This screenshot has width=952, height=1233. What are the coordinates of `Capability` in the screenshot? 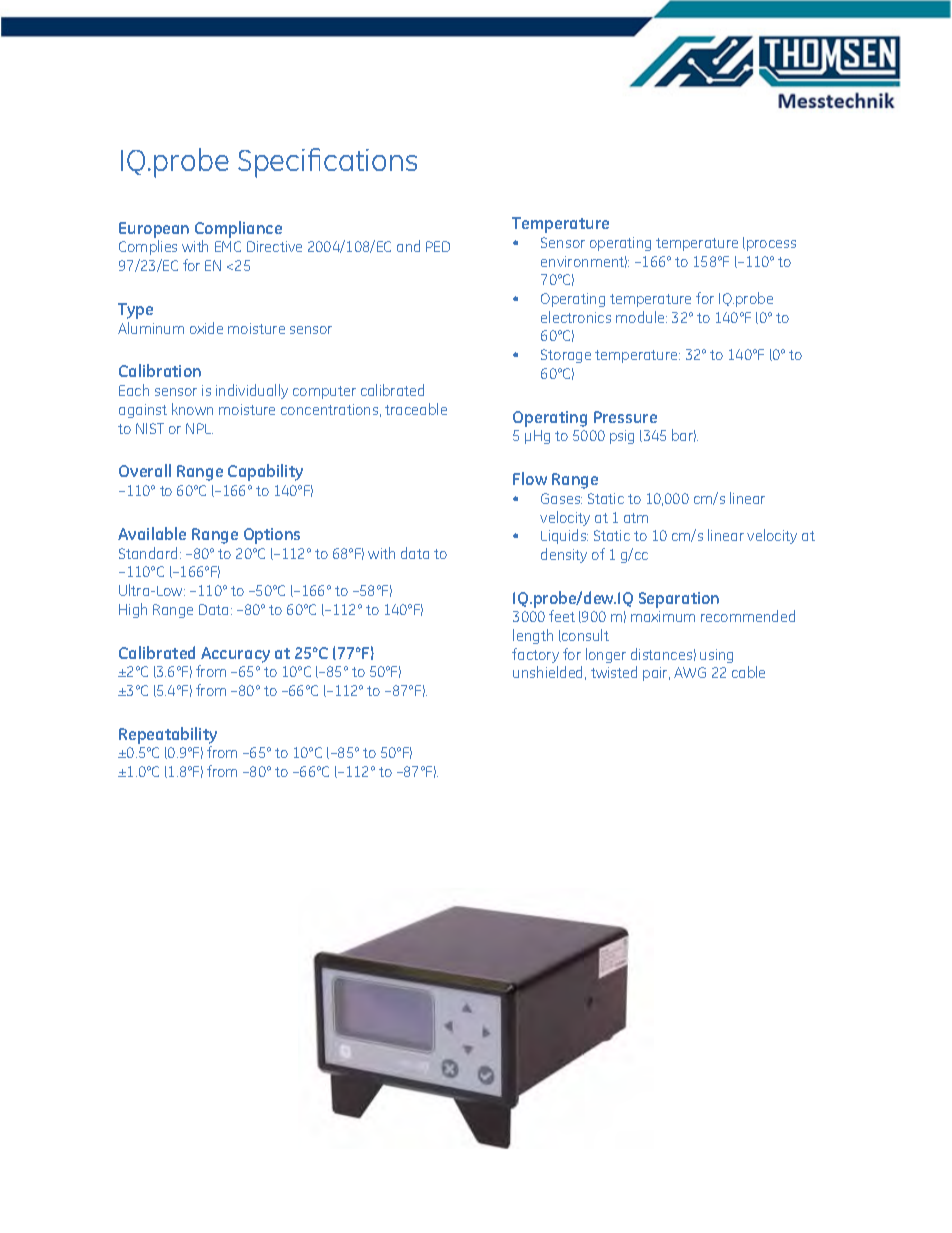 It's located at (265, 472).
